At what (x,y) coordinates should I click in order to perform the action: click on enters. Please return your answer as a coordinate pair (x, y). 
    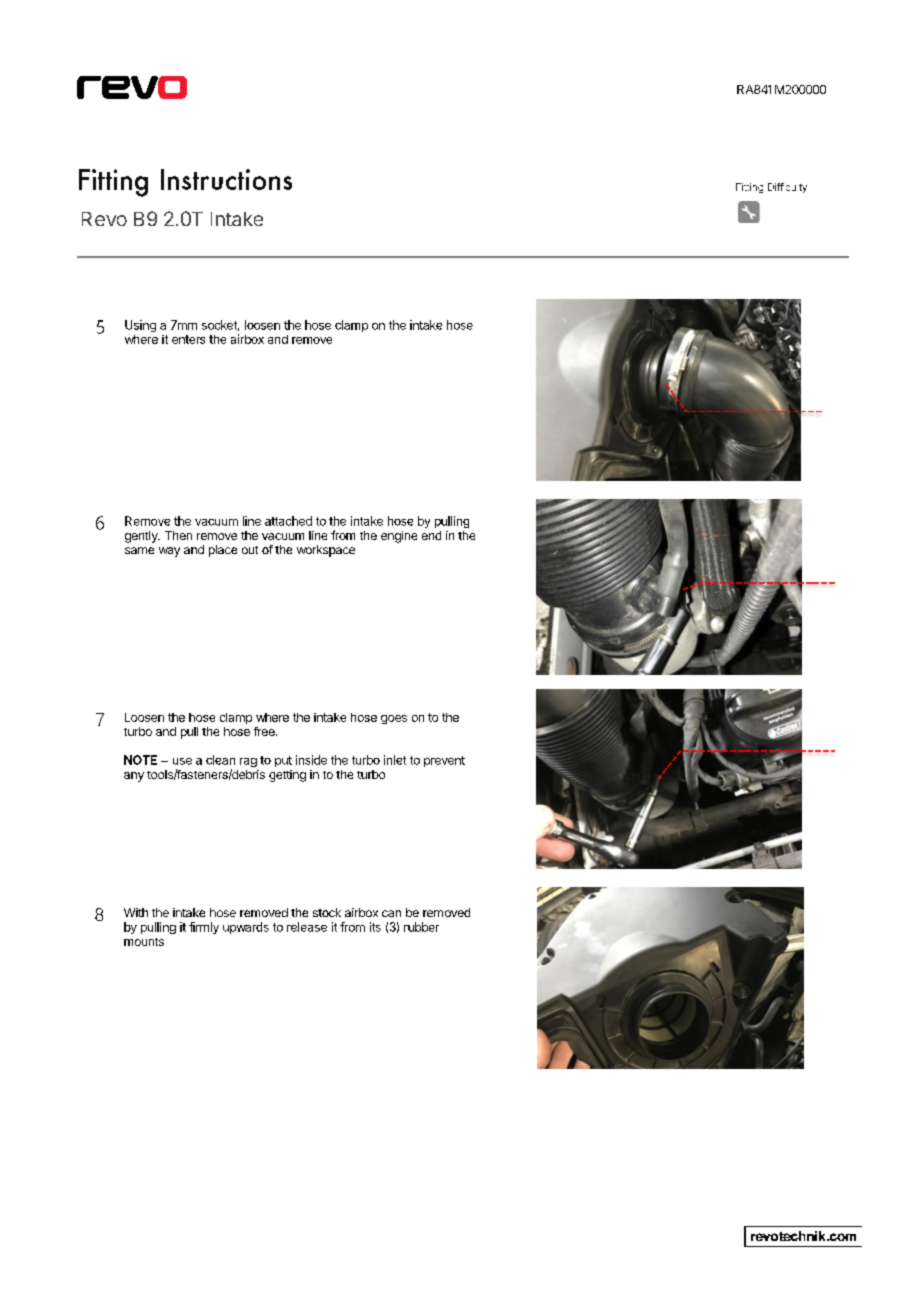
    Looking at the image, I should click on (188, 339).
